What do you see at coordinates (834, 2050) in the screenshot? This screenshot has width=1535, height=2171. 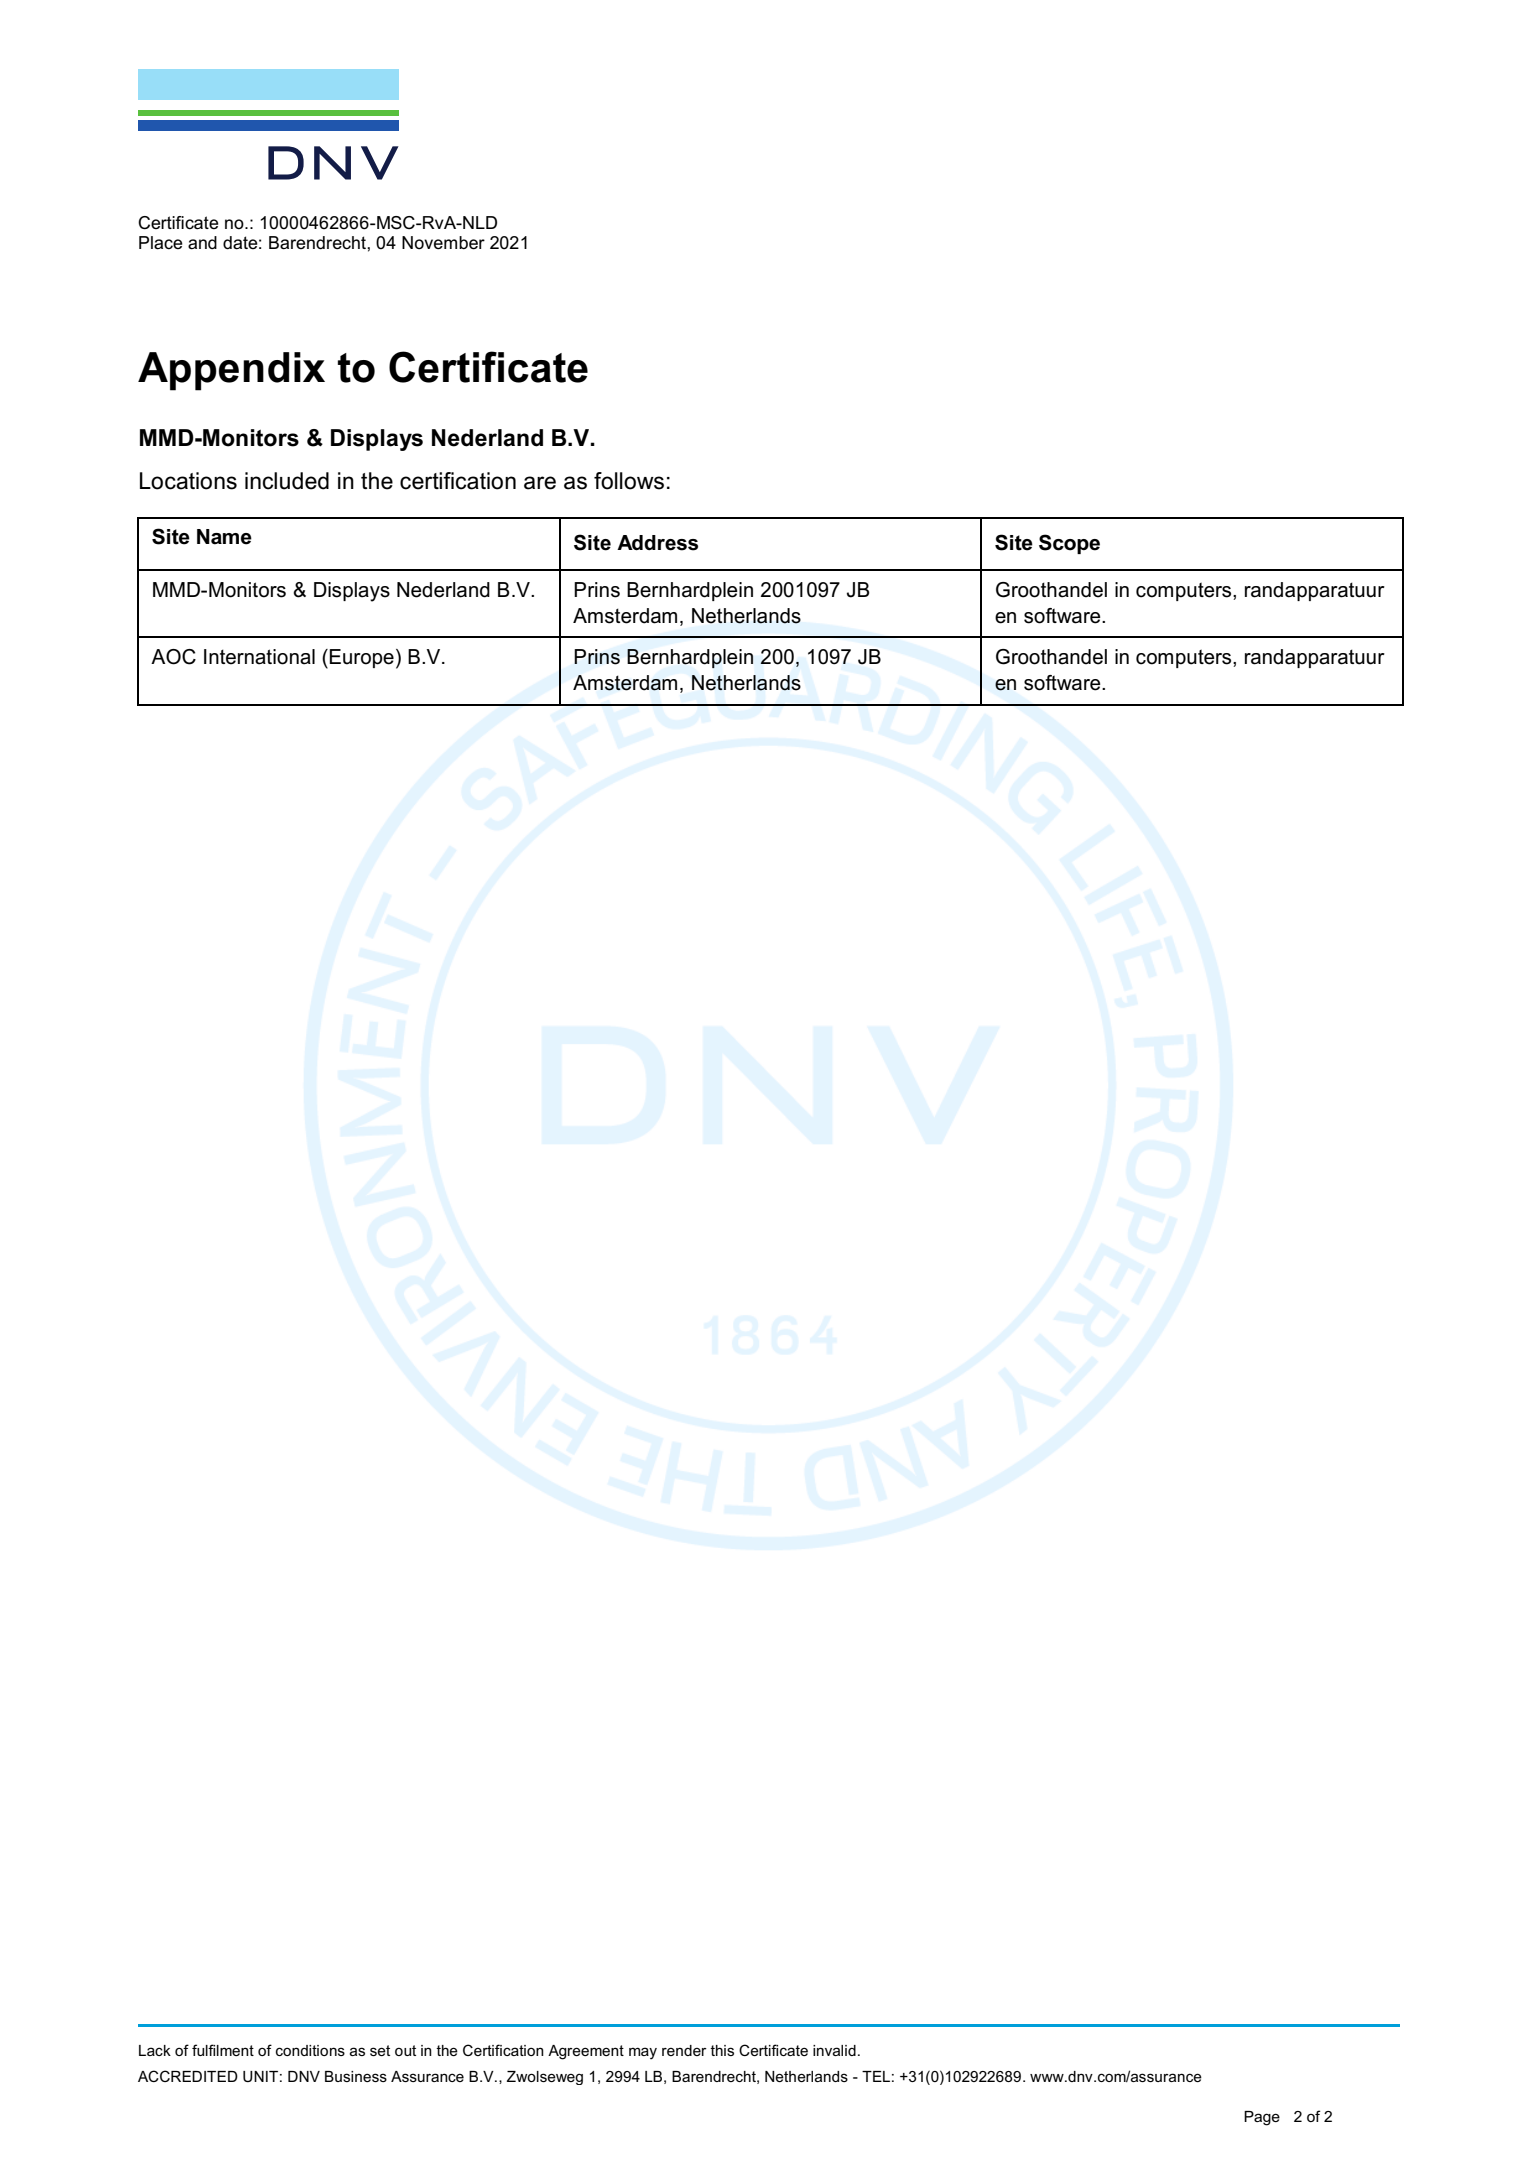 I see `invalid` at bounding box center [834, 2050].
